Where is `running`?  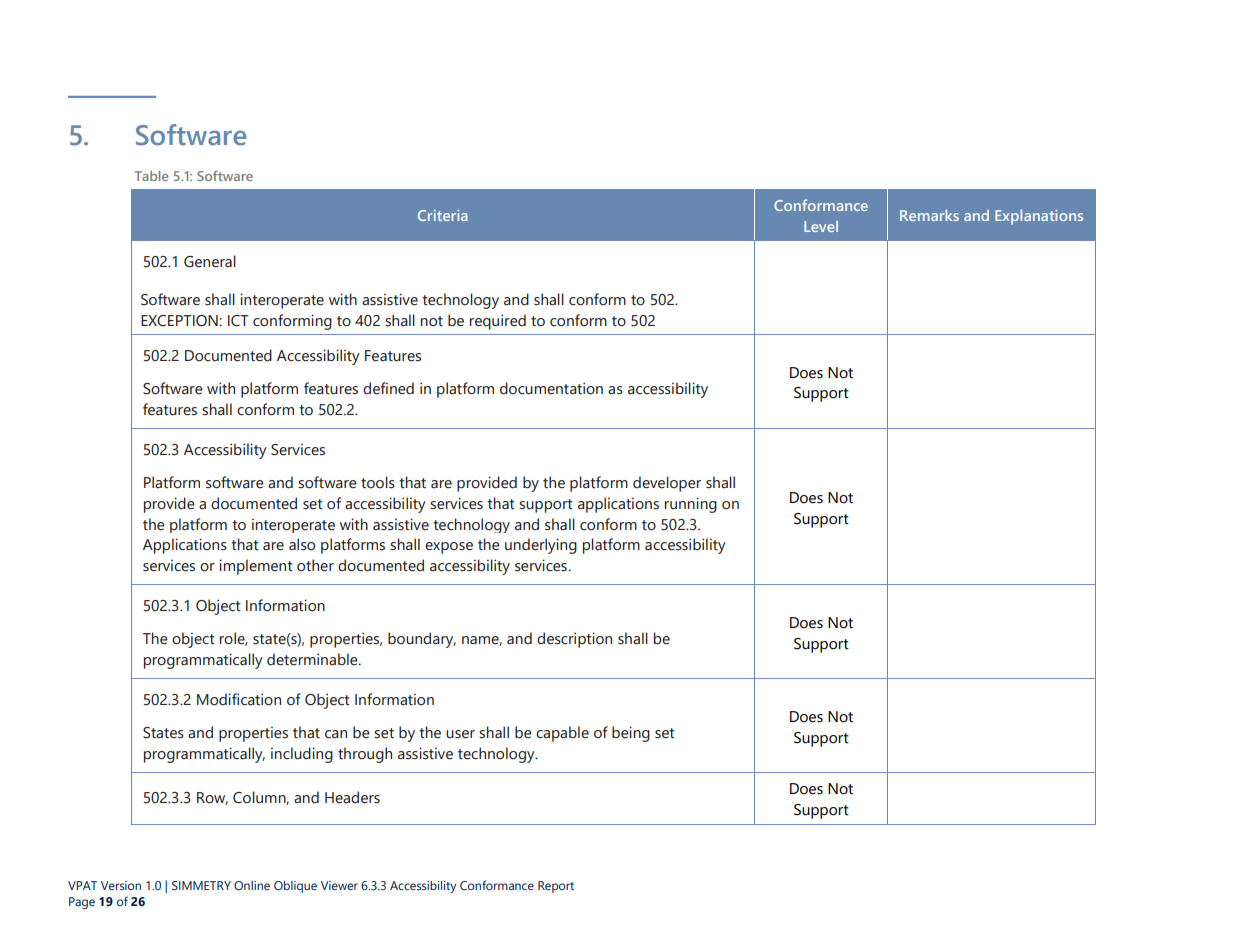
running is located at coordinates (691, 505).
